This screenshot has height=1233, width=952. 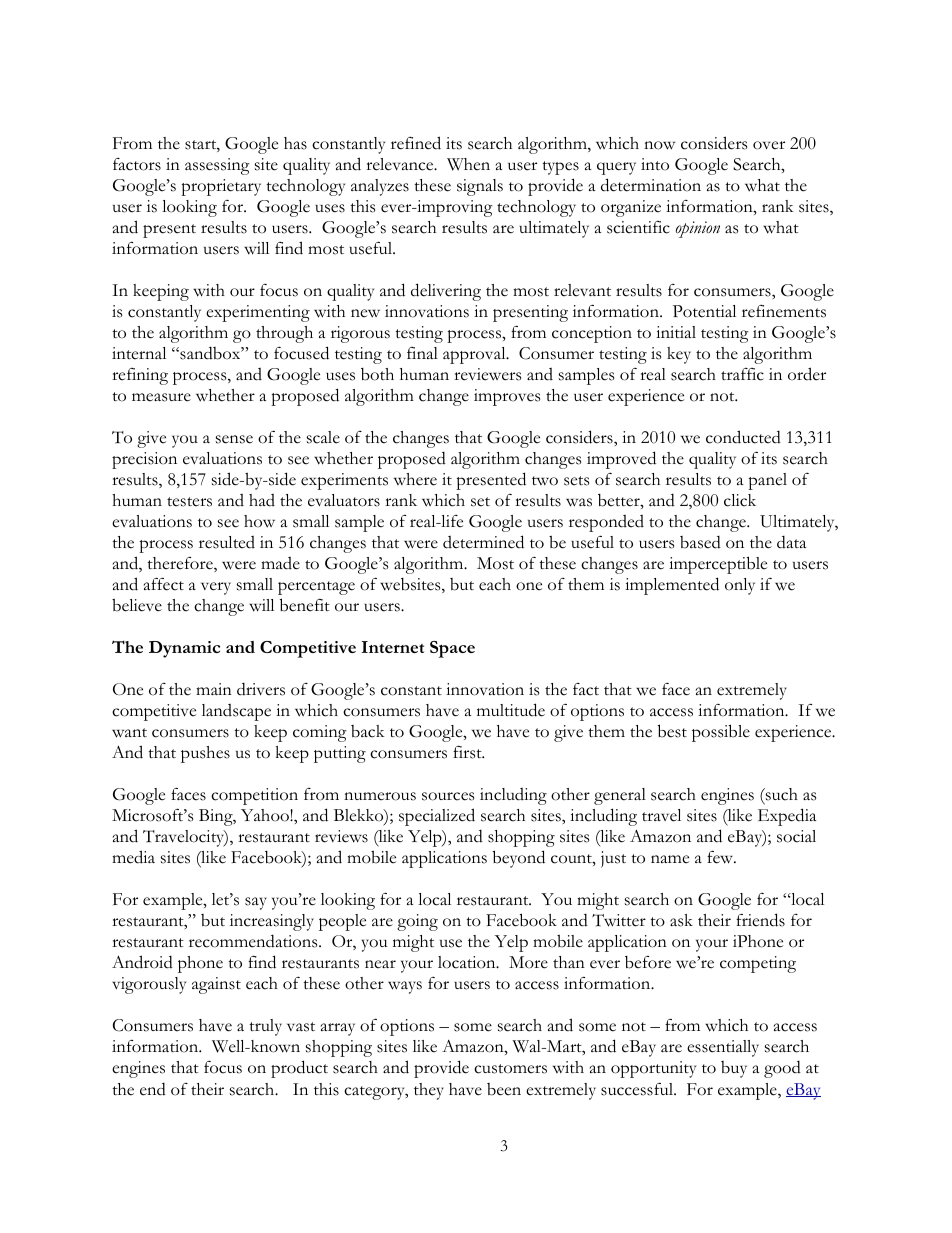 What do you see at coordinates (734, 1069) in the screenshot?
I see `buy` at bounding box center [734, 1069].
